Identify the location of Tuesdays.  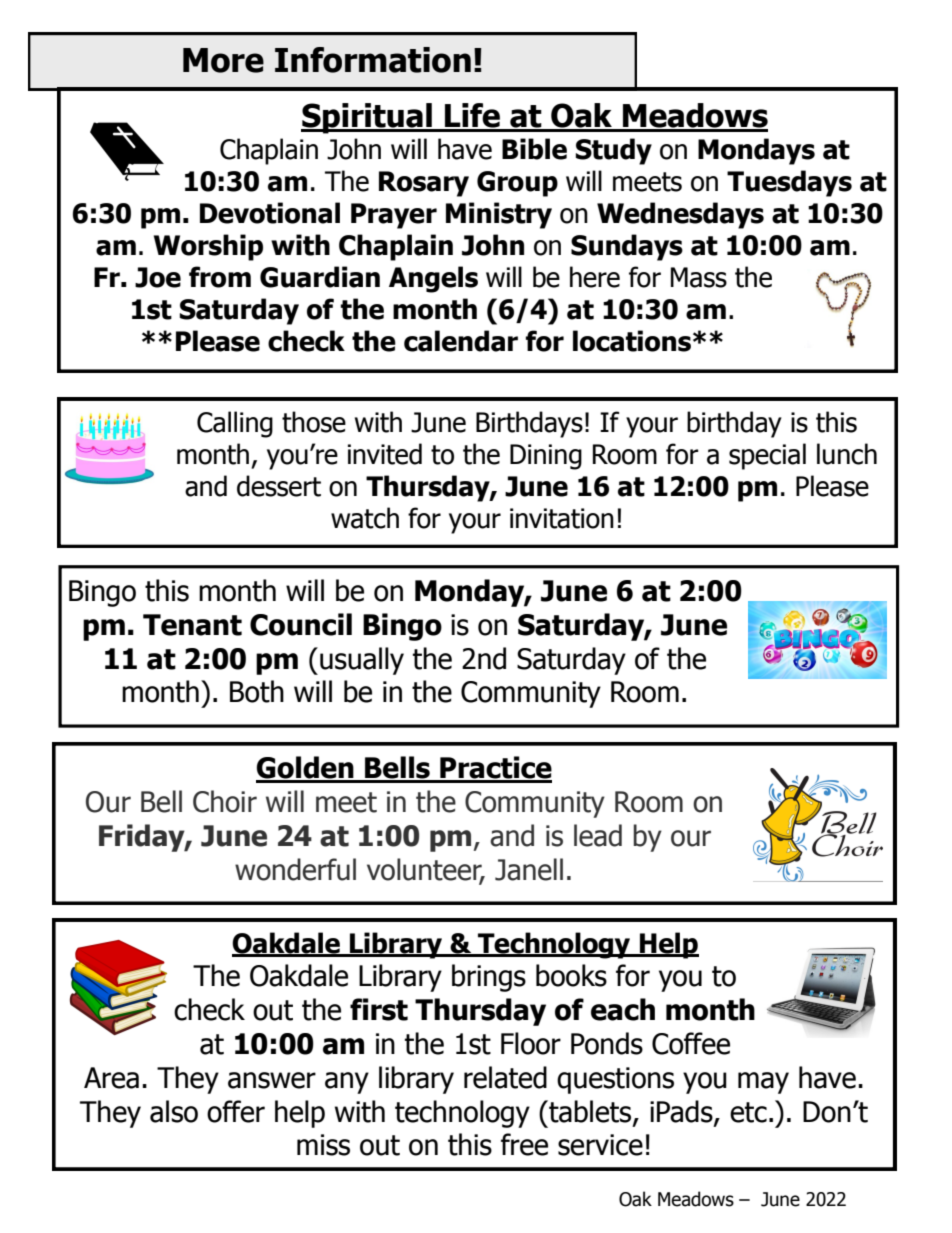
(789, 183).
